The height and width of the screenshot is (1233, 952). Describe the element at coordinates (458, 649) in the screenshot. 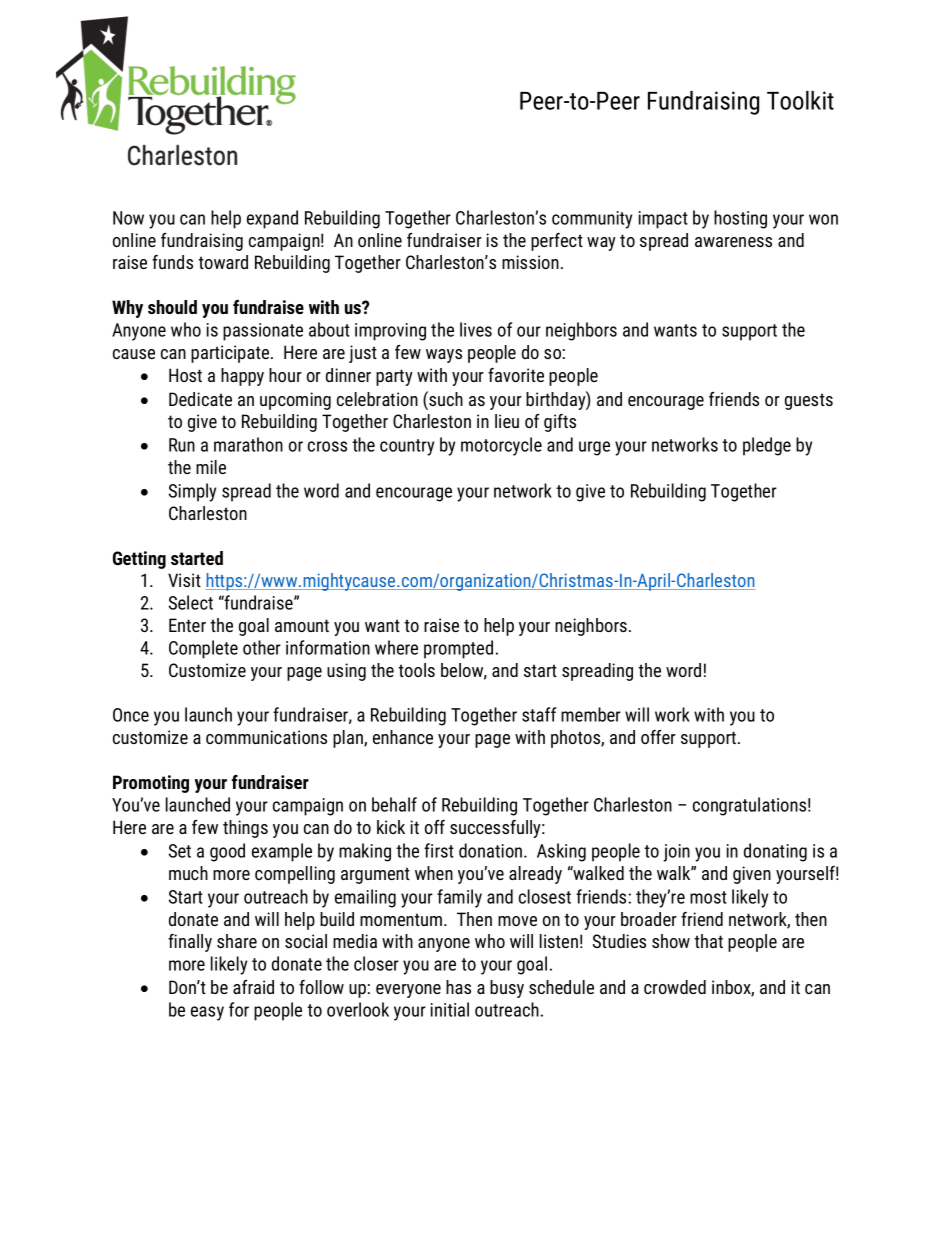

I see `prompted` at that location.
